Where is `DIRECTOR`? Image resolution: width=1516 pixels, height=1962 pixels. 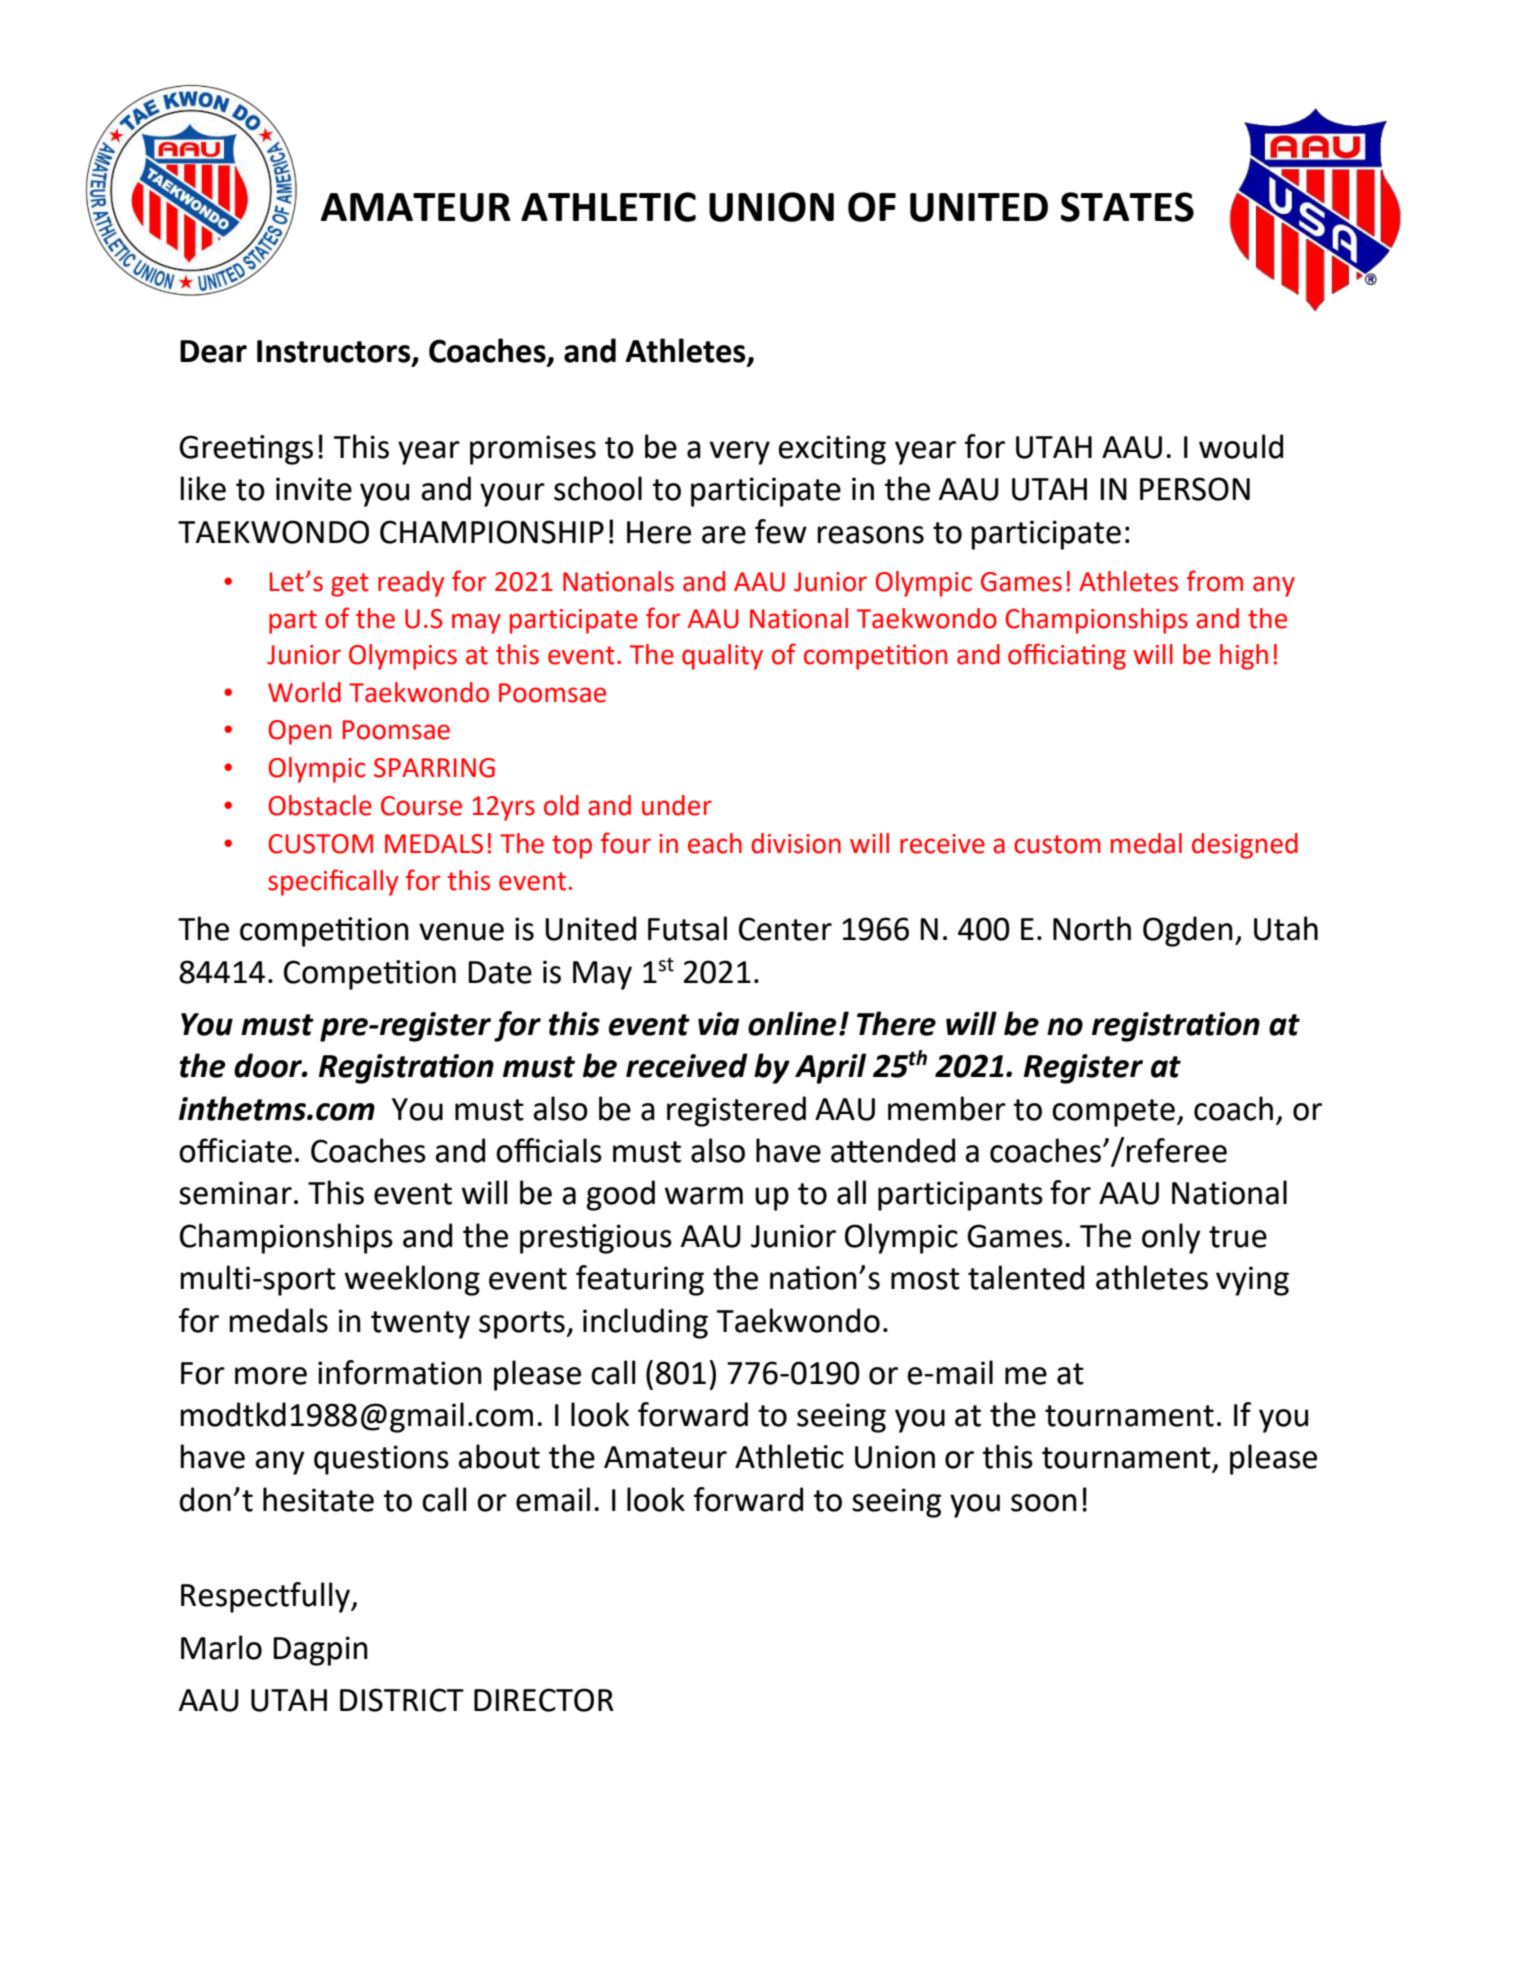
DIRECTOR is located at coordinates (544, 1700).
